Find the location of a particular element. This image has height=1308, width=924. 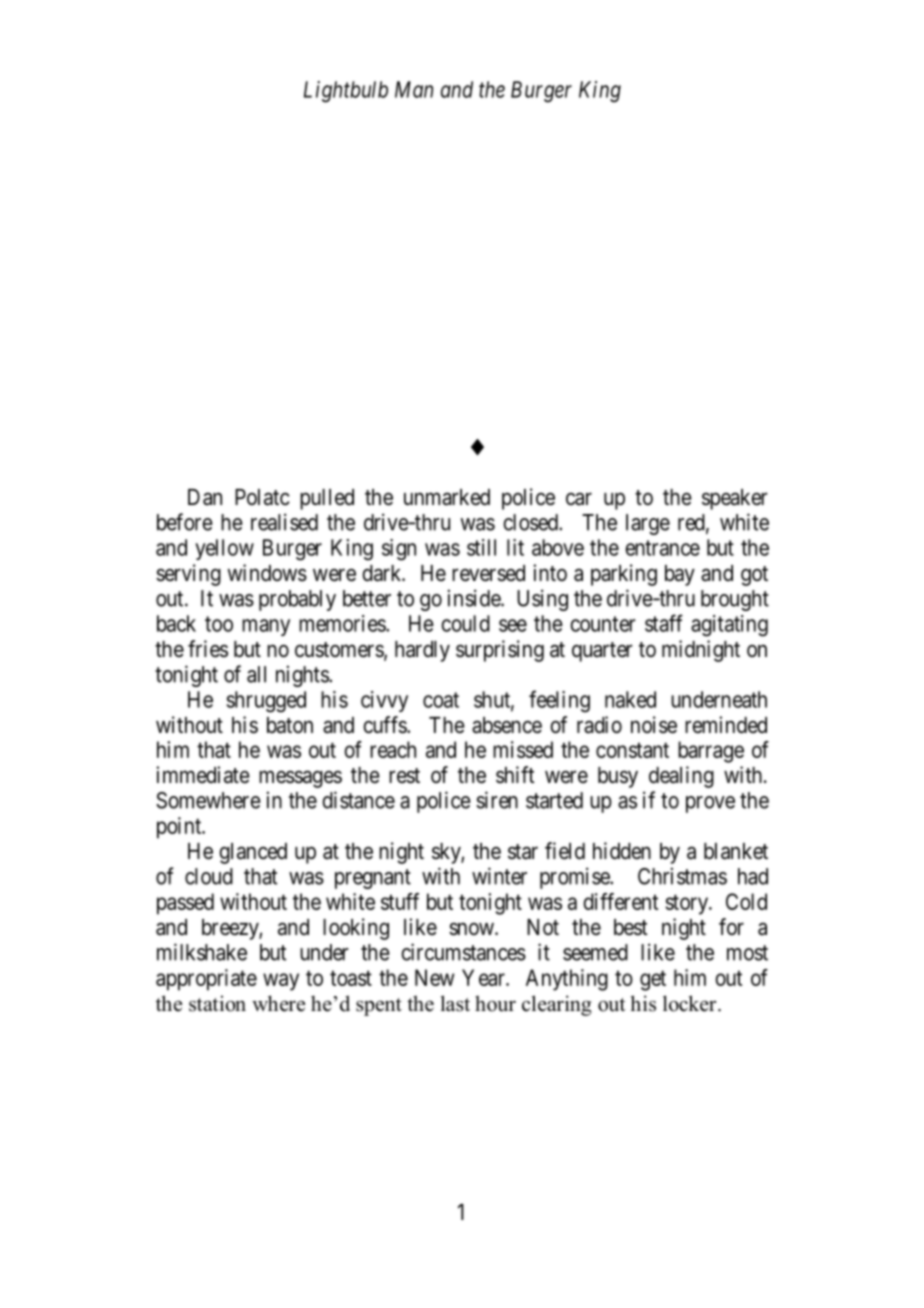

Dan is located at coordinates (205, 497).
